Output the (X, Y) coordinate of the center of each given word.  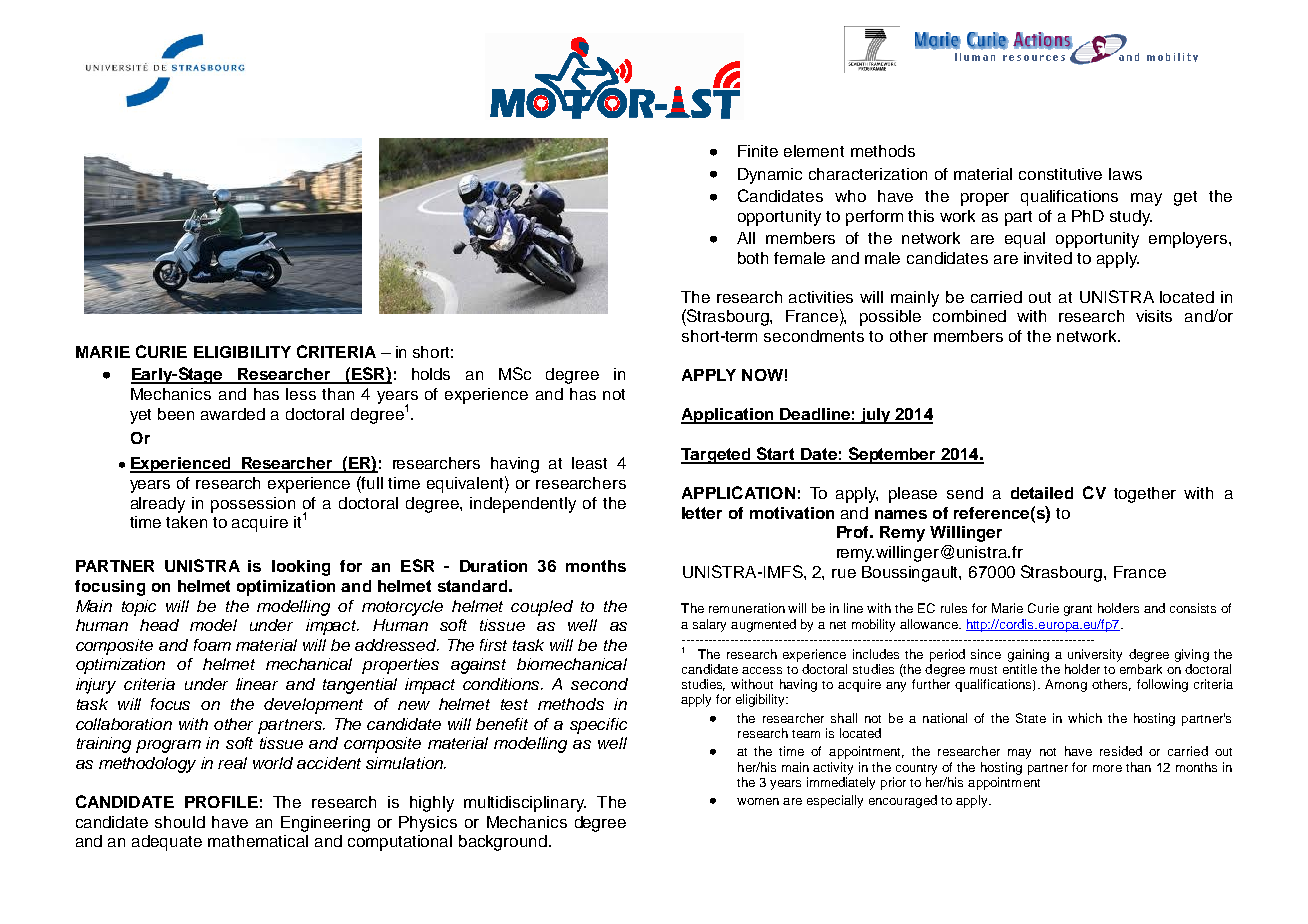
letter (702, 513)
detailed (1042, 493)
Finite (758, 151)
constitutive (1060, 174)
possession (253, 505)
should (180, 822)
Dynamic (770, 176)
